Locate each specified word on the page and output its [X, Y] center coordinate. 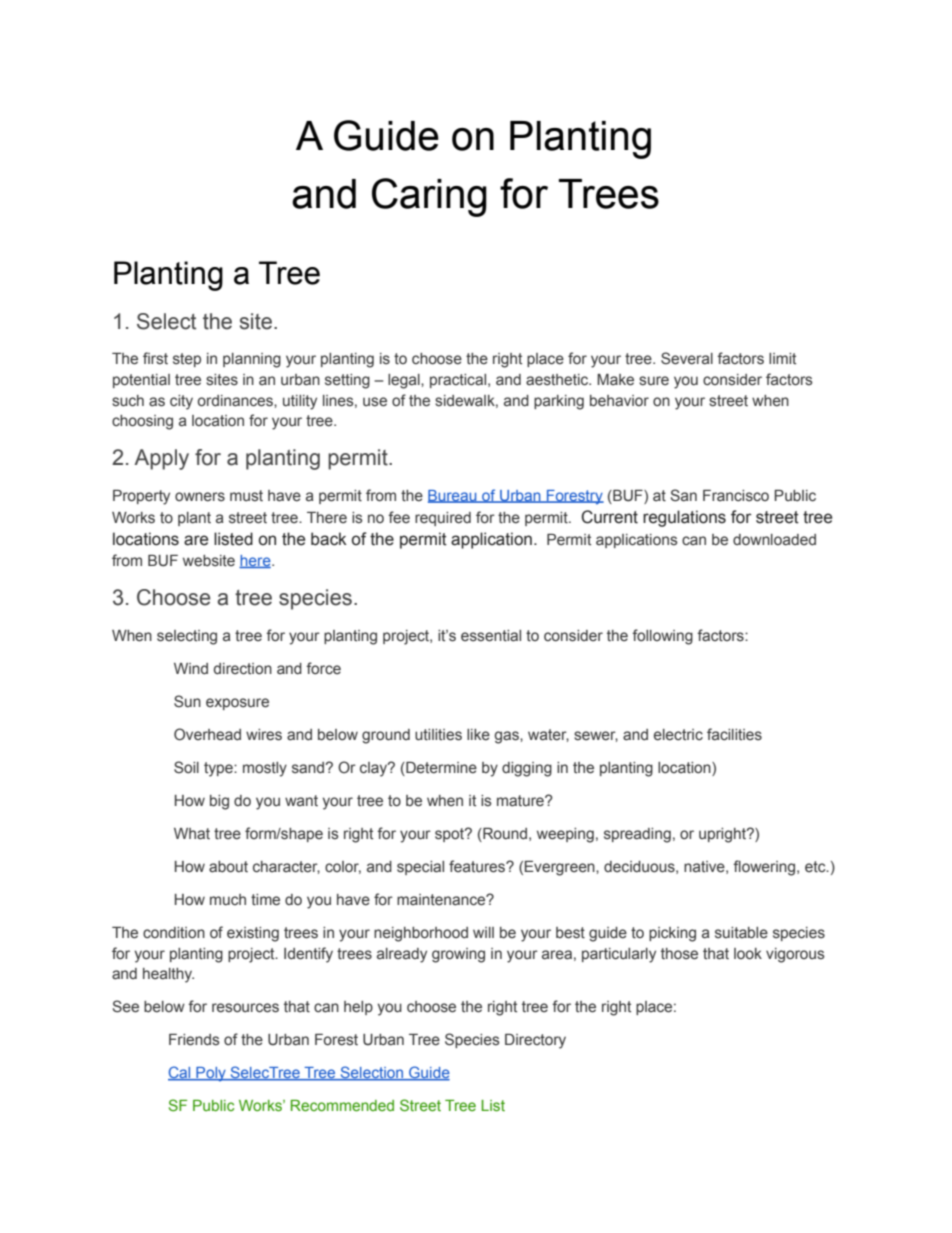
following [662, 637]
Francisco [736, 496]
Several [687, 358]
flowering [765, 868]
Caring [429, 197]
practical [459, 381]
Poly [211, 1074]
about [228, 867]
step [187, 360]
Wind [191, 668]
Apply [161, 459]
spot [451, 835]
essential [491, 636]
